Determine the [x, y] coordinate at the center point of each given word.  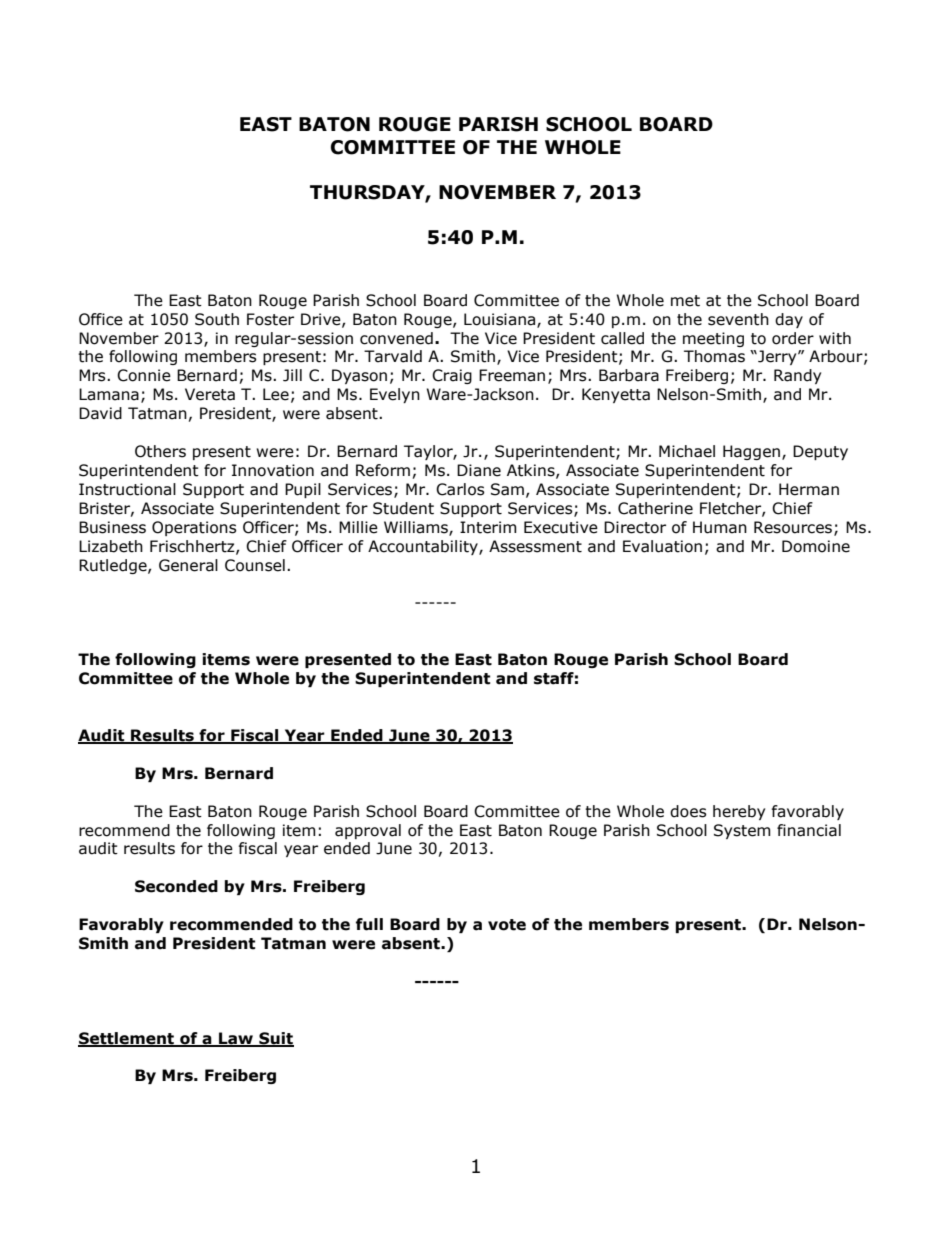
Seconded [176, 886]
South [217, 319]
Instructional [127, 489]
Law [236, 1039]
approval [368, 831]
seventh [738, 319]
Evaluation [662, 546]
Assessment [535, 546]
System [742, 831]
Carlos [460, 489]
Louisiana [501, 320]
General [188, 565]
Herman [809, 489]
